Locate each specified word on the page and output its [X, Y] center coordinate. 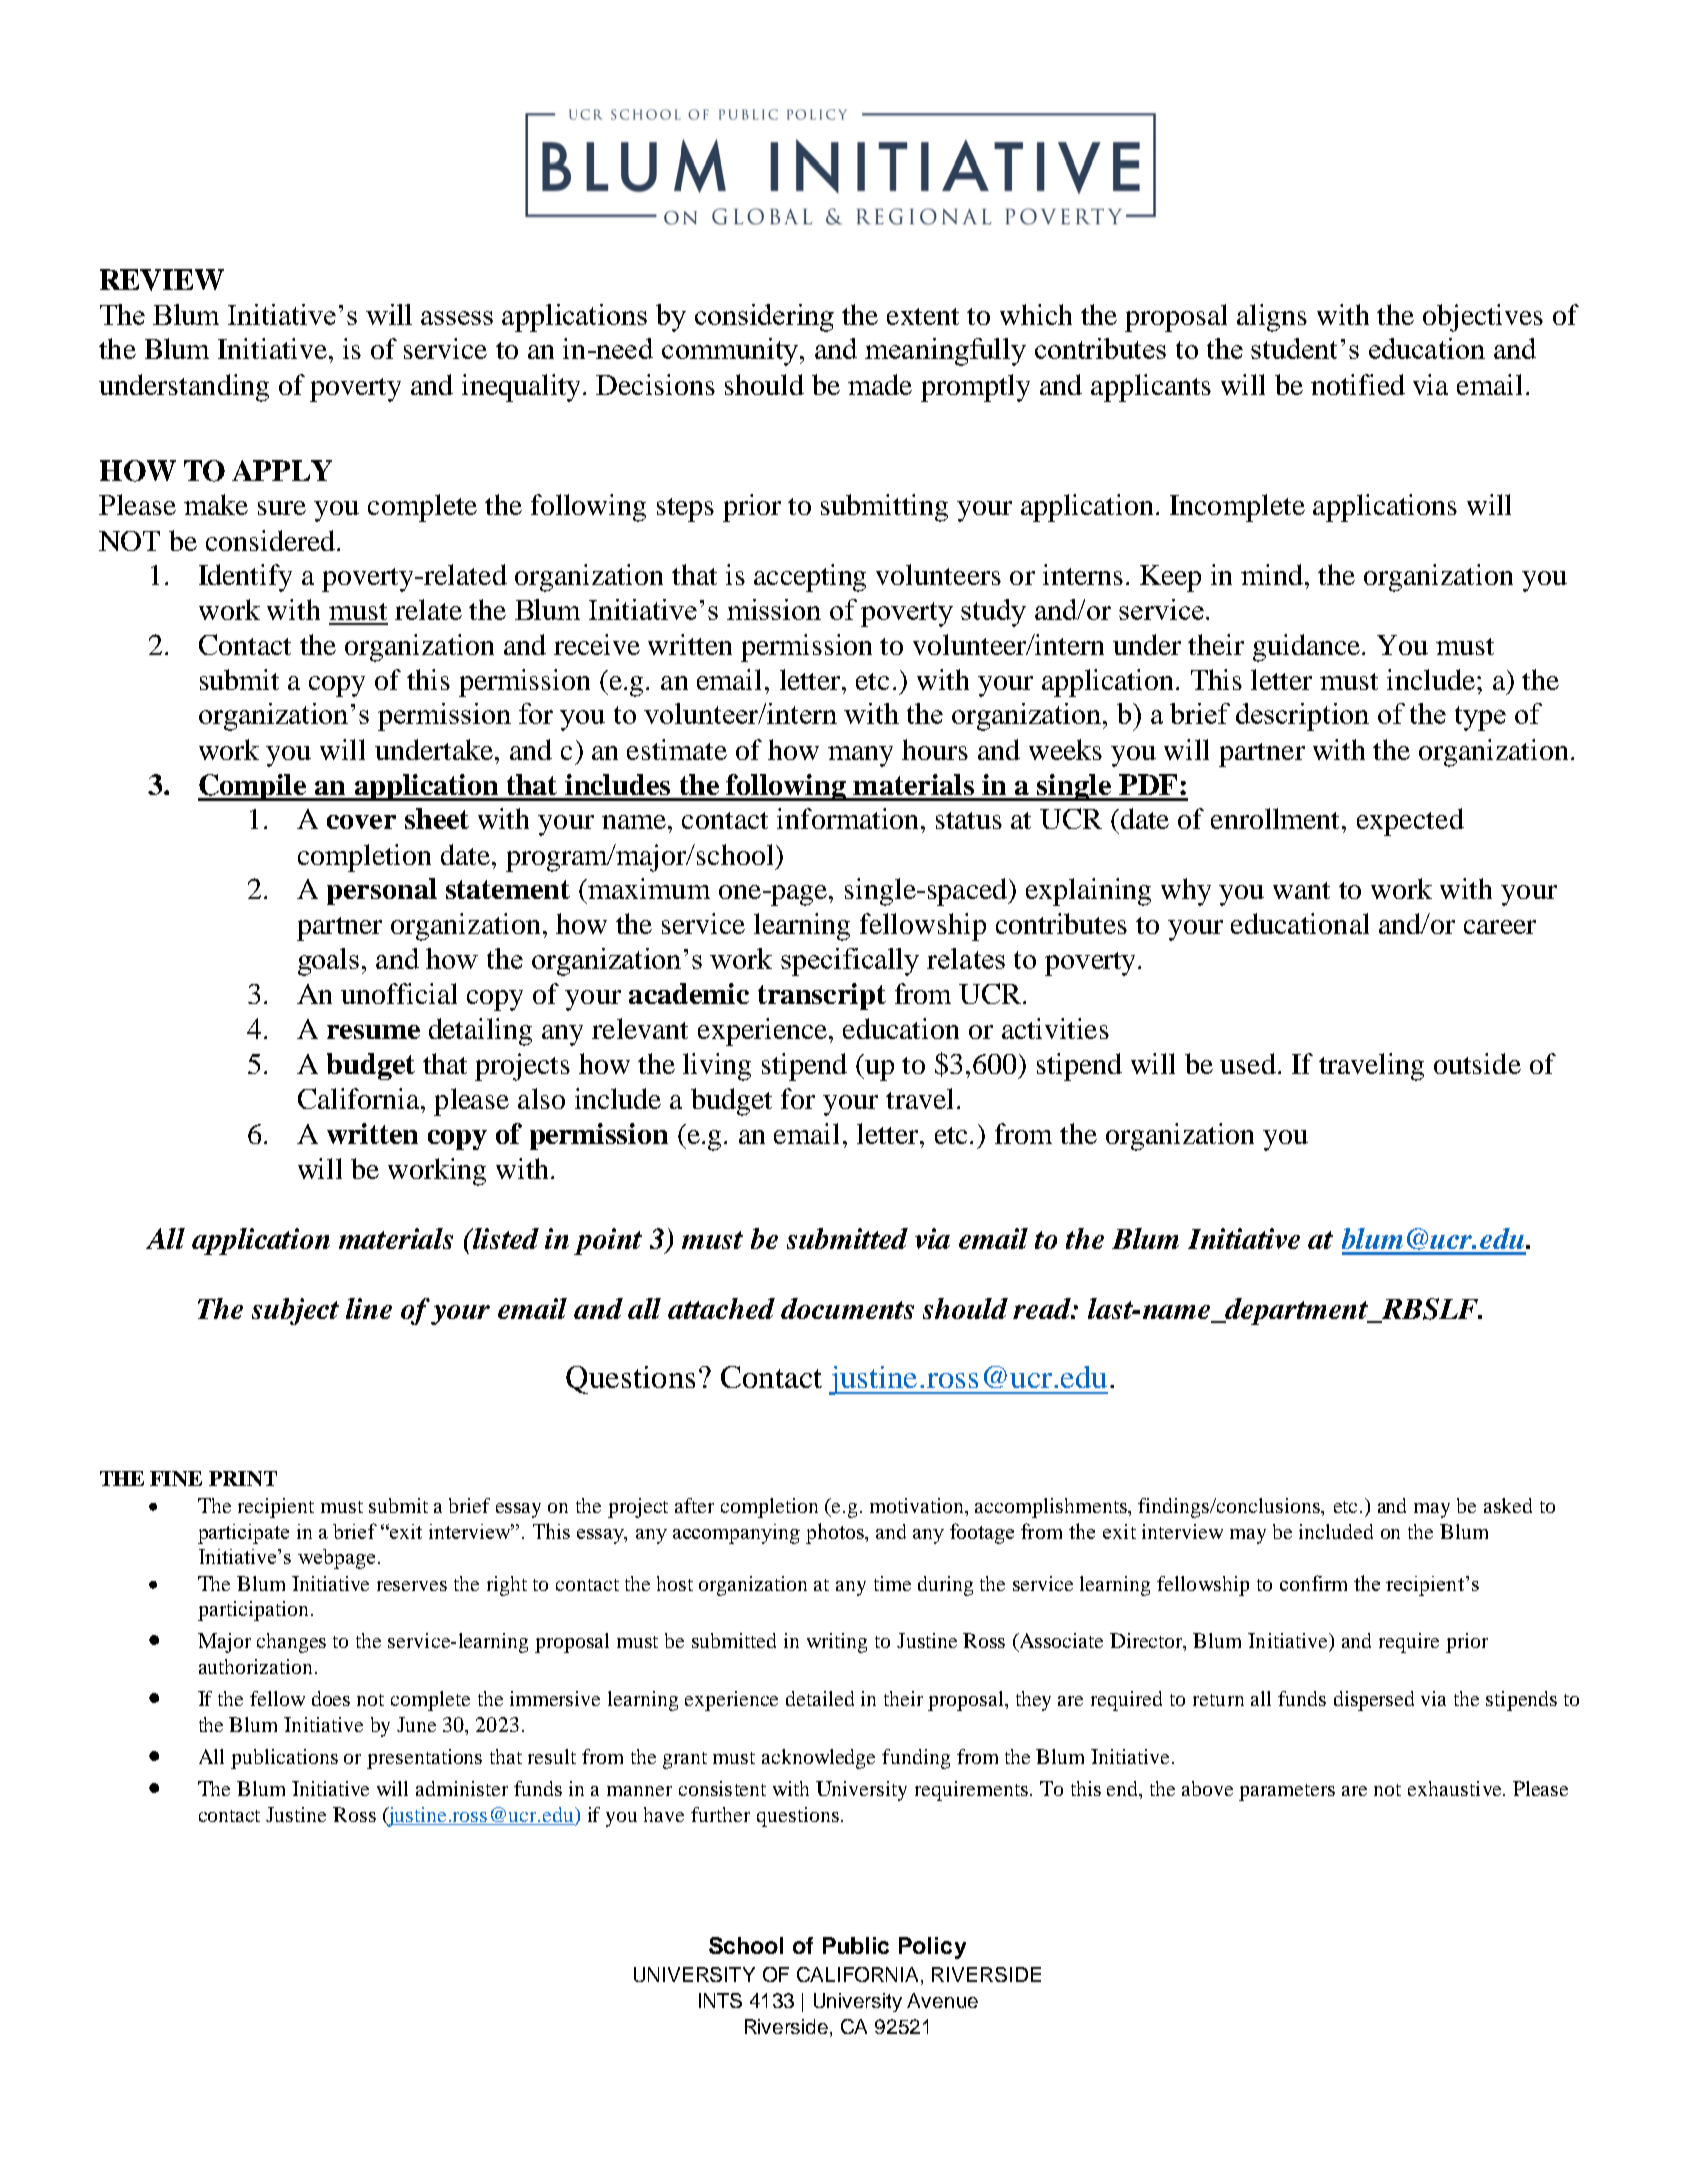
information [849, 818]
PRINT [243, 1478]
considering [764, 318]
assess [457, 318]
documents [847, 1308]
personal [382, 891]
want [1301, 890]
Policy [932, 1948]
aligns [1272, 318]
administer [462, 1788]
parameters [1287, 1792]
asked [1508, 1505]
